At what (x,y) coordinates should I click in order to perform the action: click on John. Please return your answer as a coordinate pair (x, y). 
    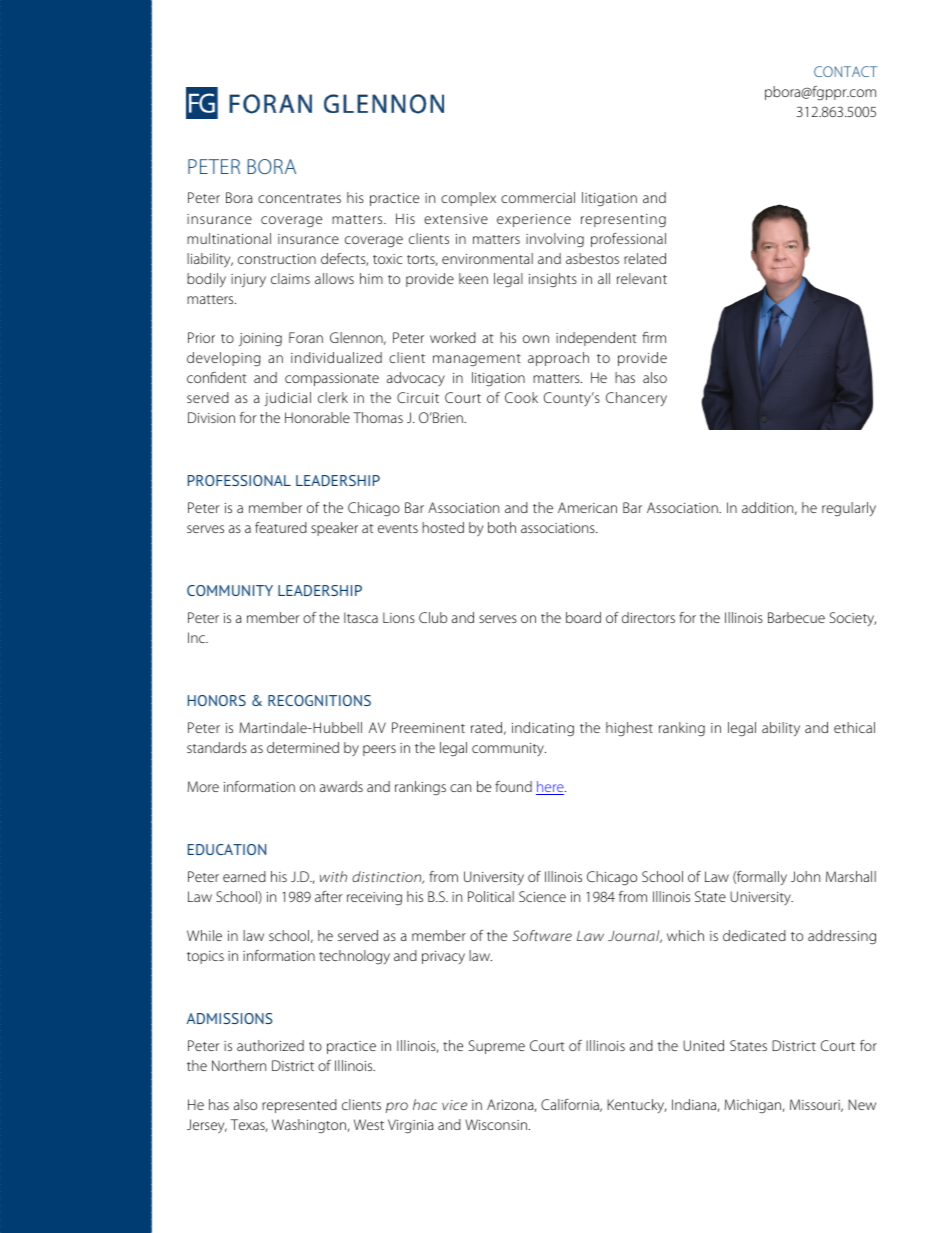
    Looking at the image, I should click on (805, 876).
